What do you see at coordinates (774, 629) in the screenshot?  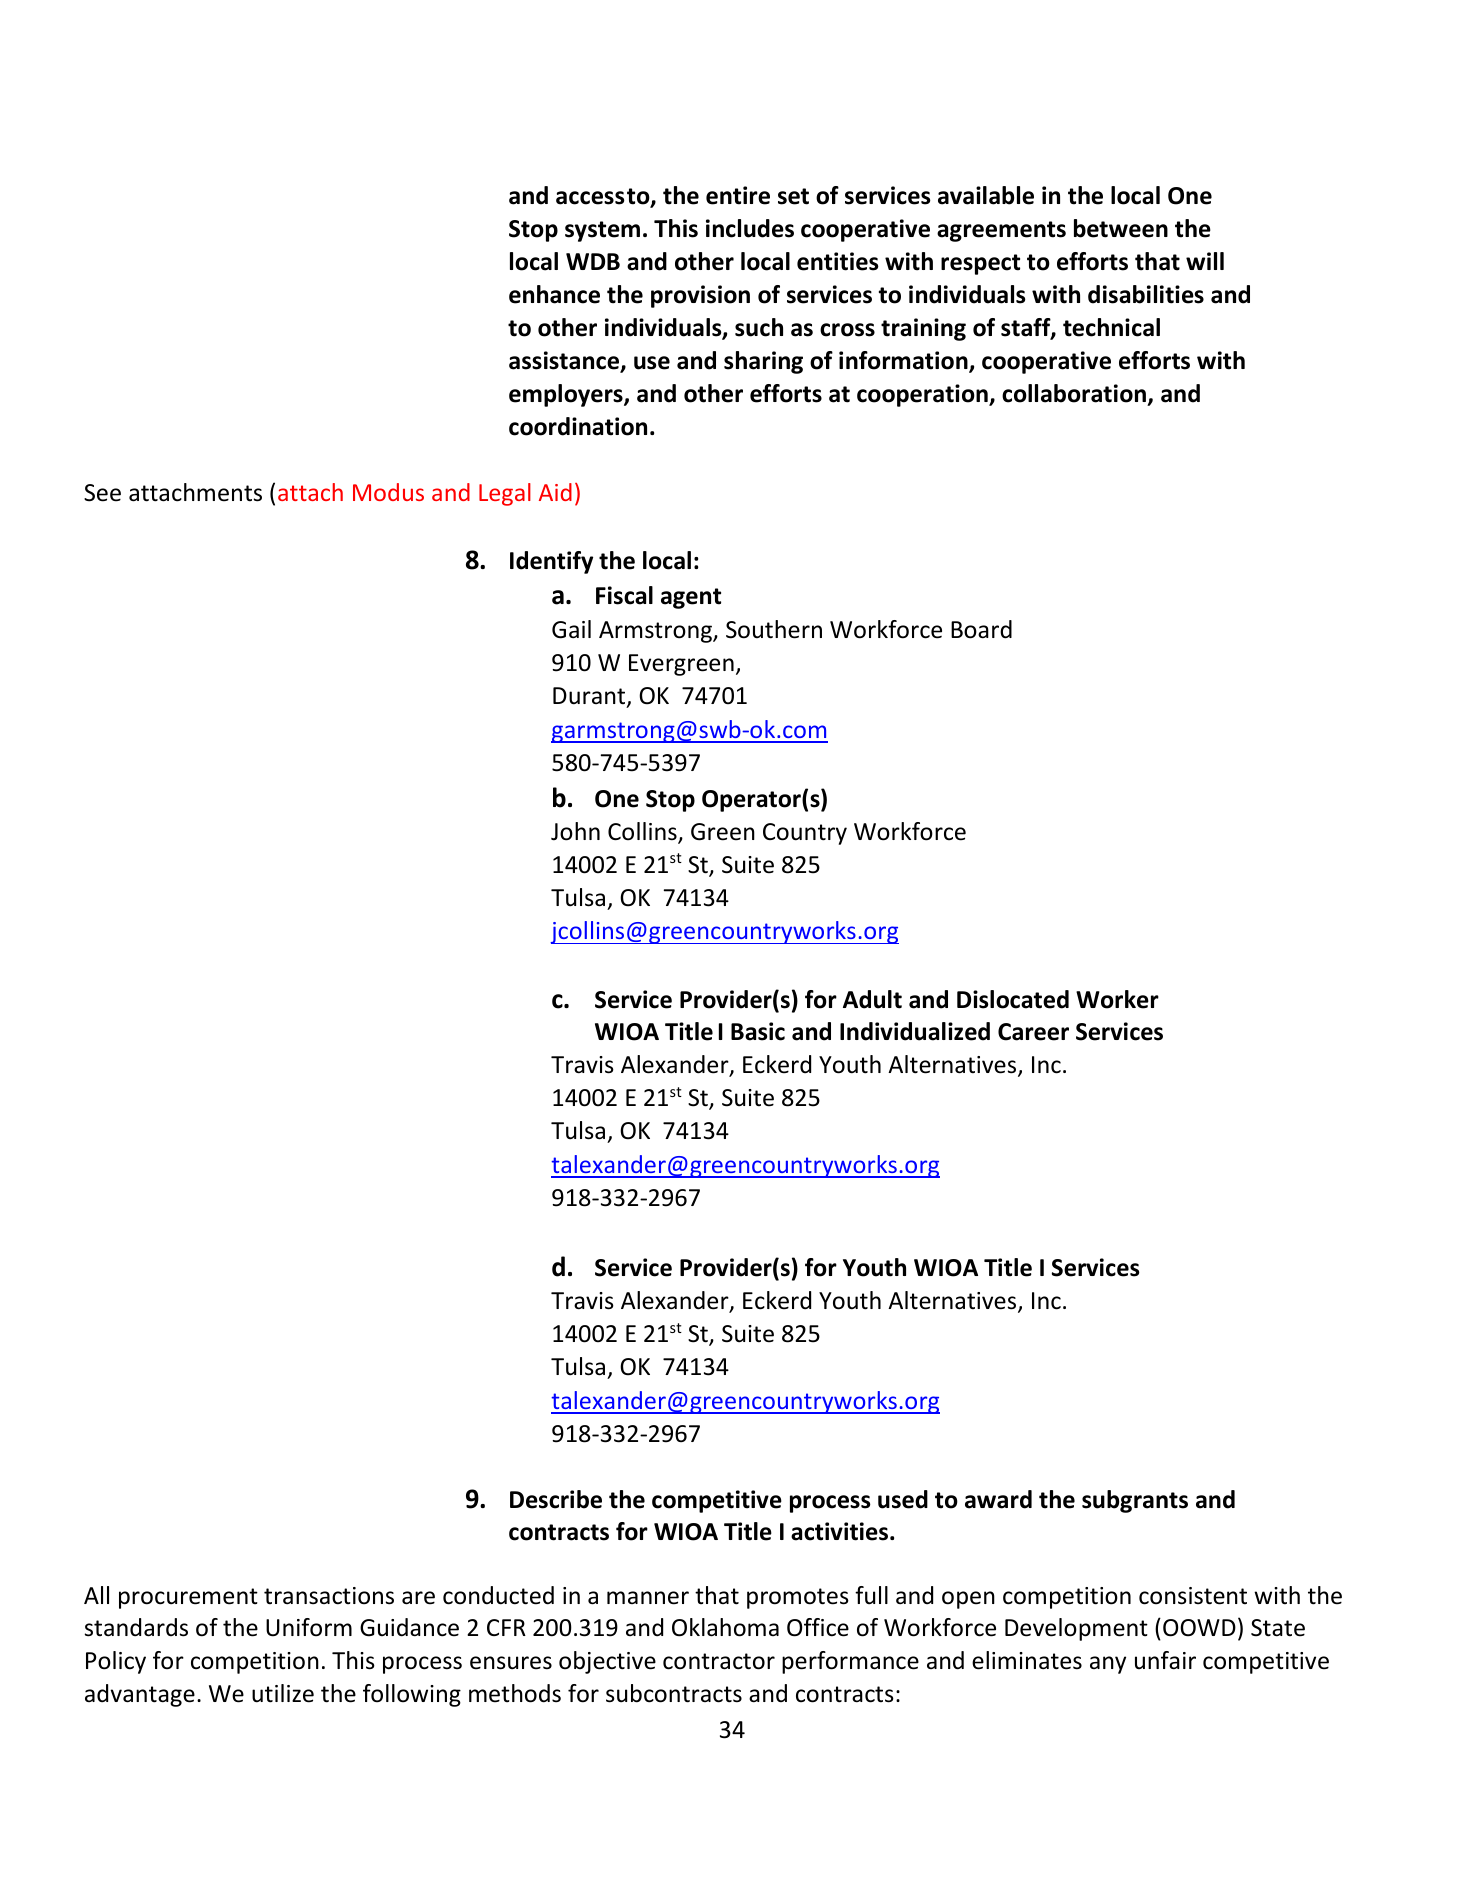 I see `Southern` at bounding box center [774, 629].
